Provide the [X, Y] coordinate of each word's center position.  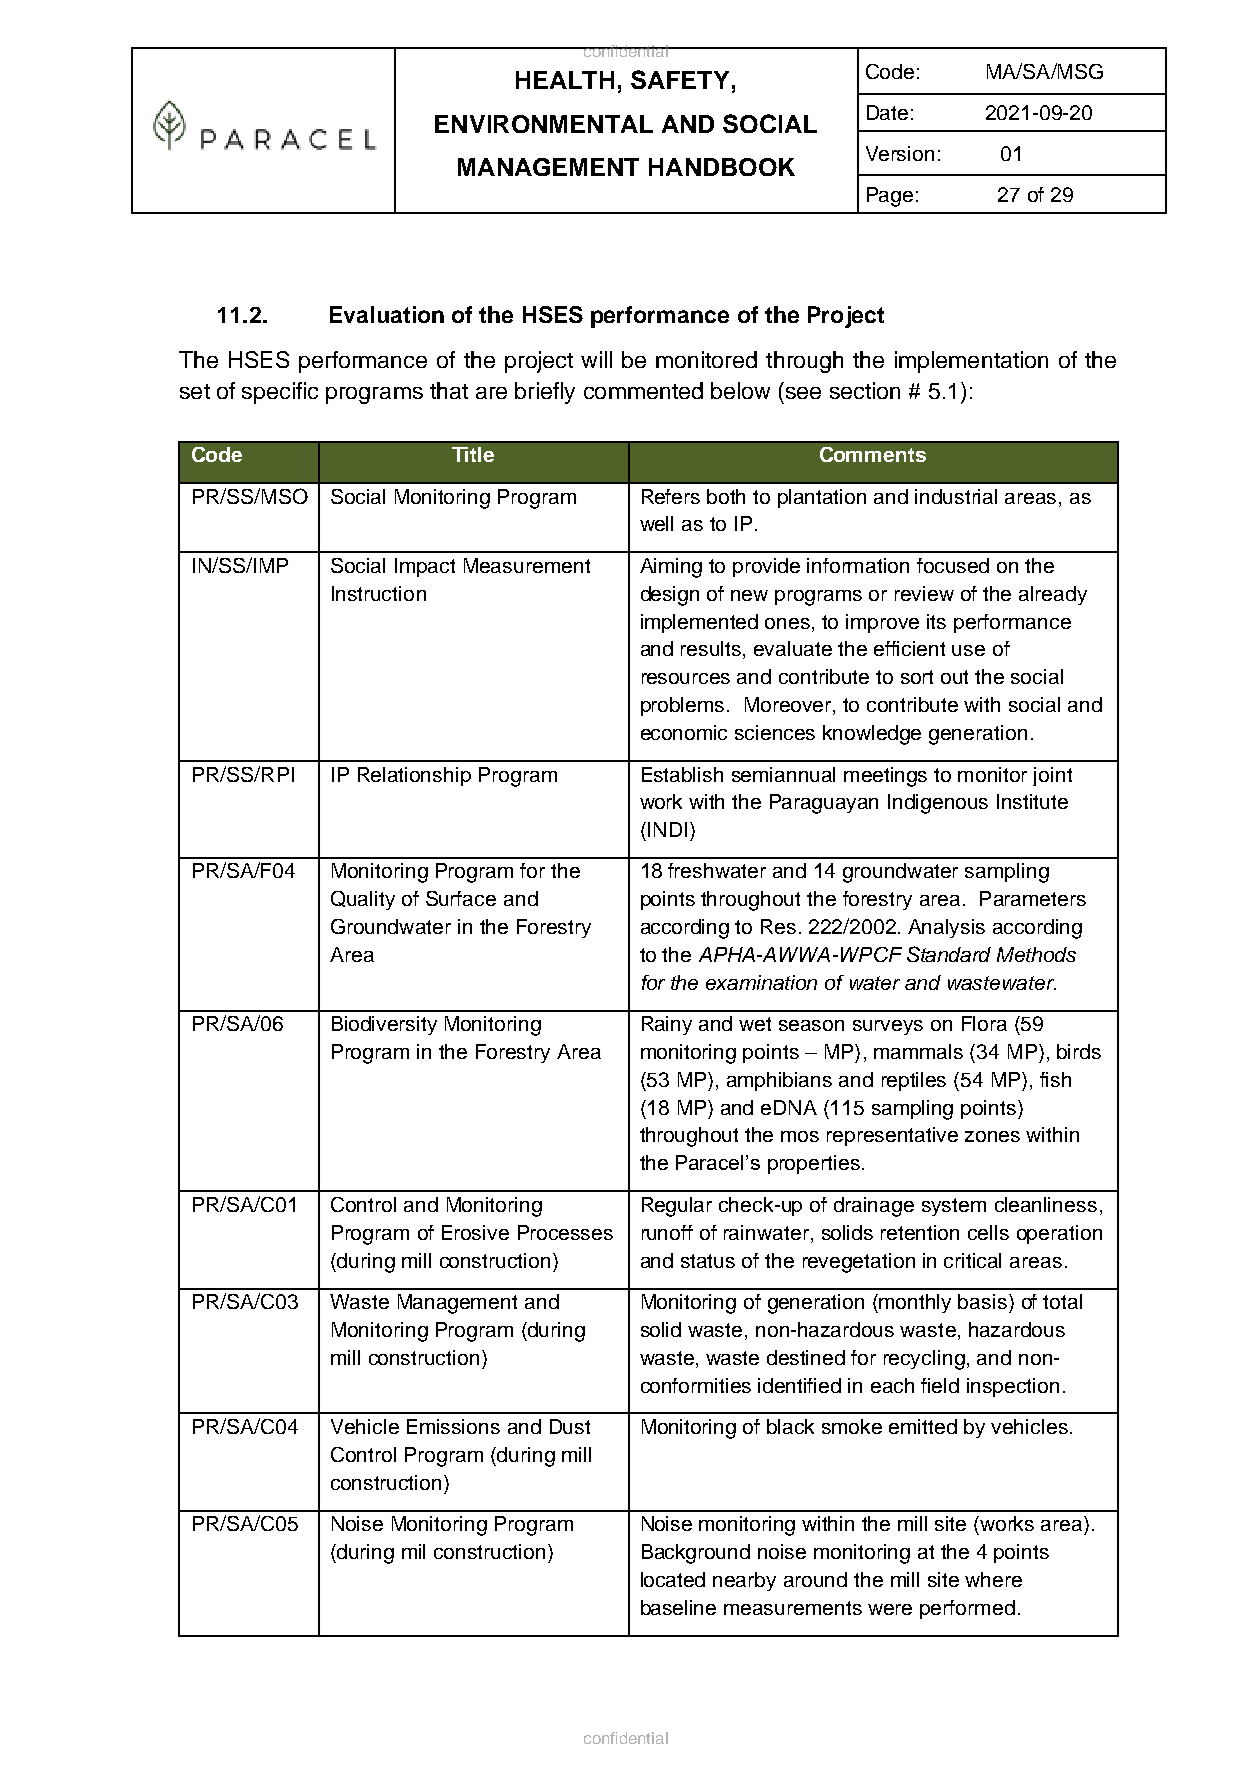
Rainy [667, 1025]
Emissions [453, 1426]
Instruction [379, 593]
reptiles [914, 1081]
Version [900, 153]
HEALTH [565, 80]
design [670, 596]
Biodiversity [384, 1025]
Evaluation [387, 314]
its [936, 621]
